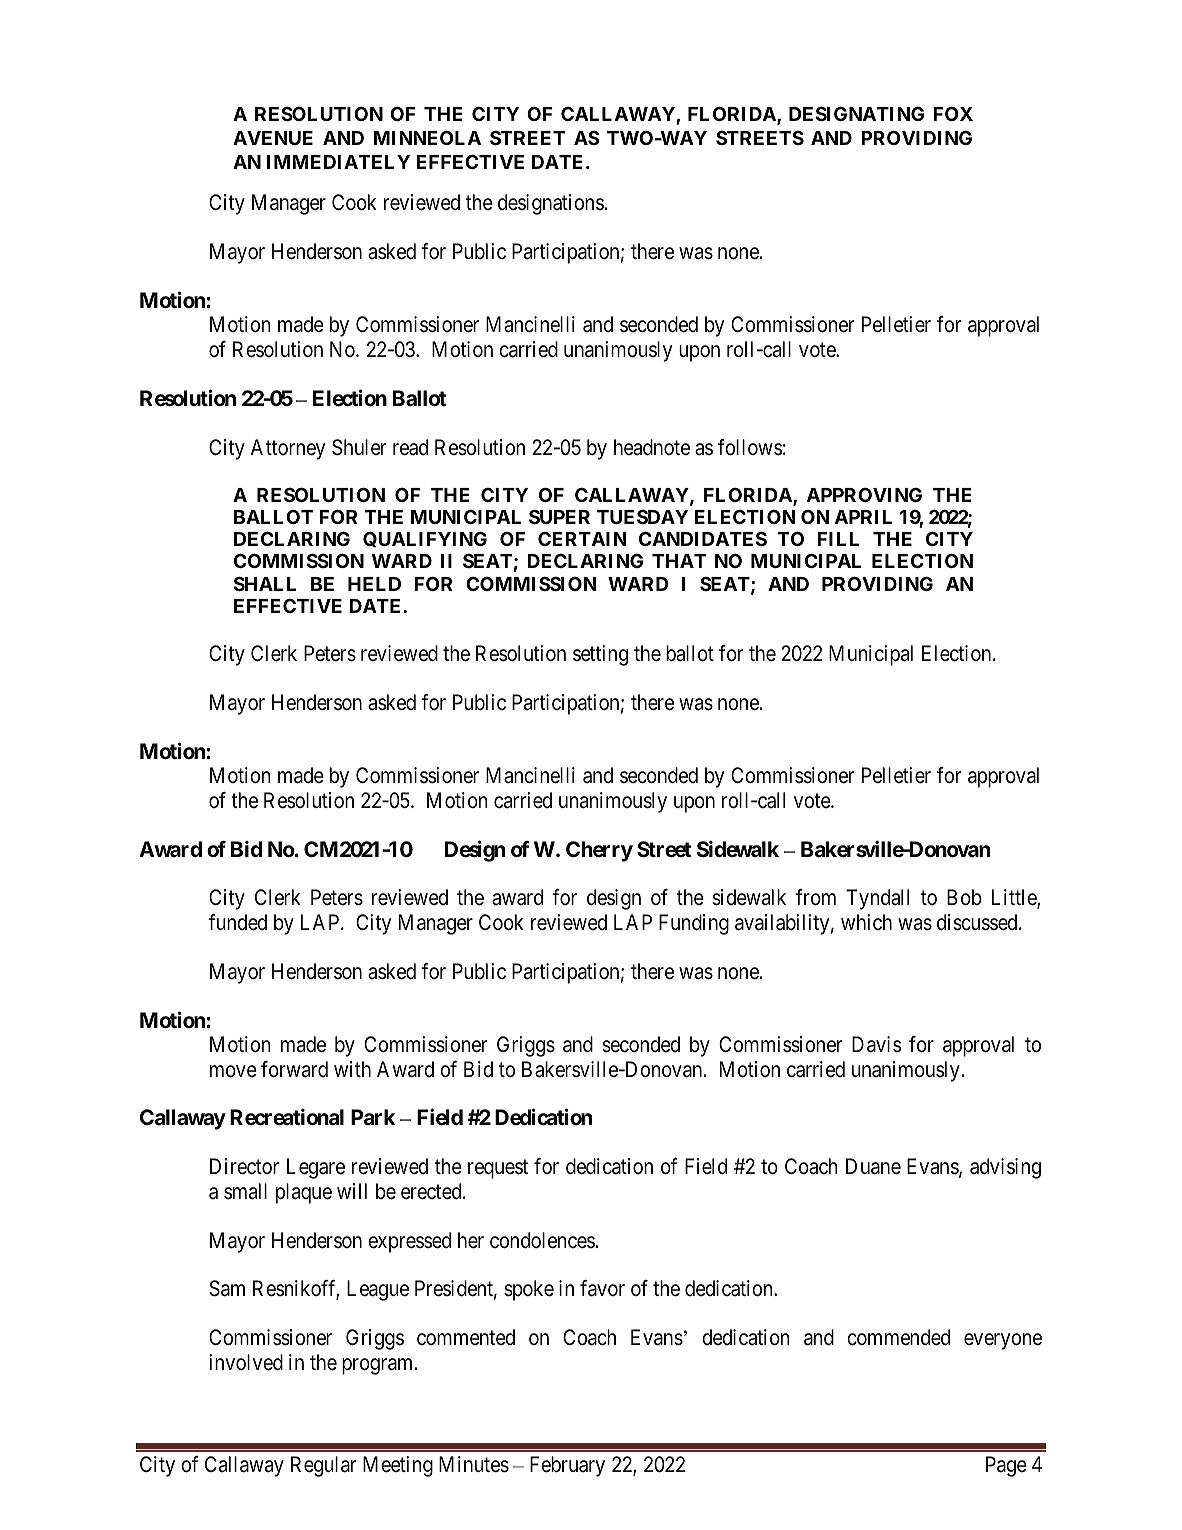  I want to click on Funding, so click(694, 924).
